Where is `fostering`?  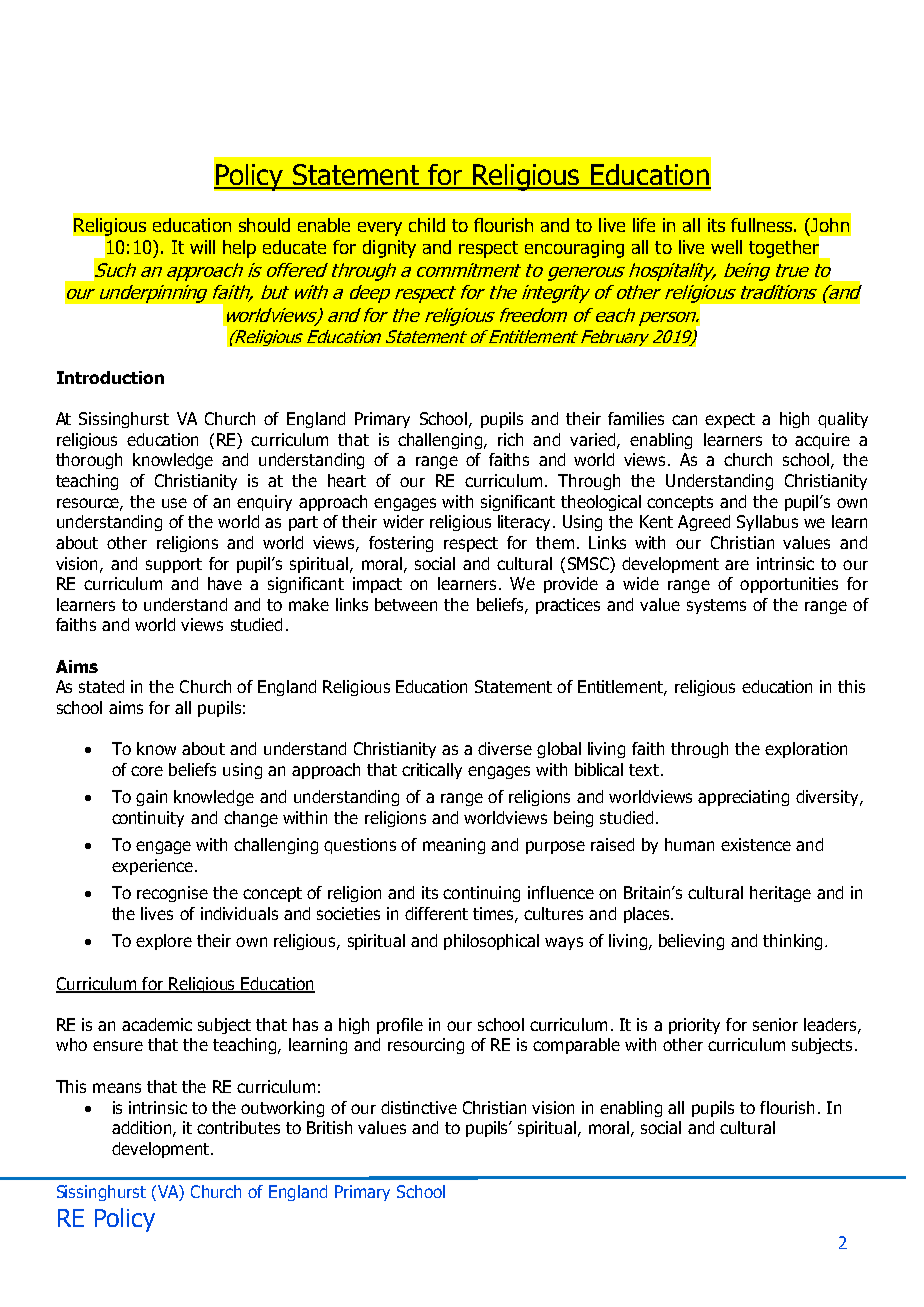
fostering is located at coordinates (401, 544).
